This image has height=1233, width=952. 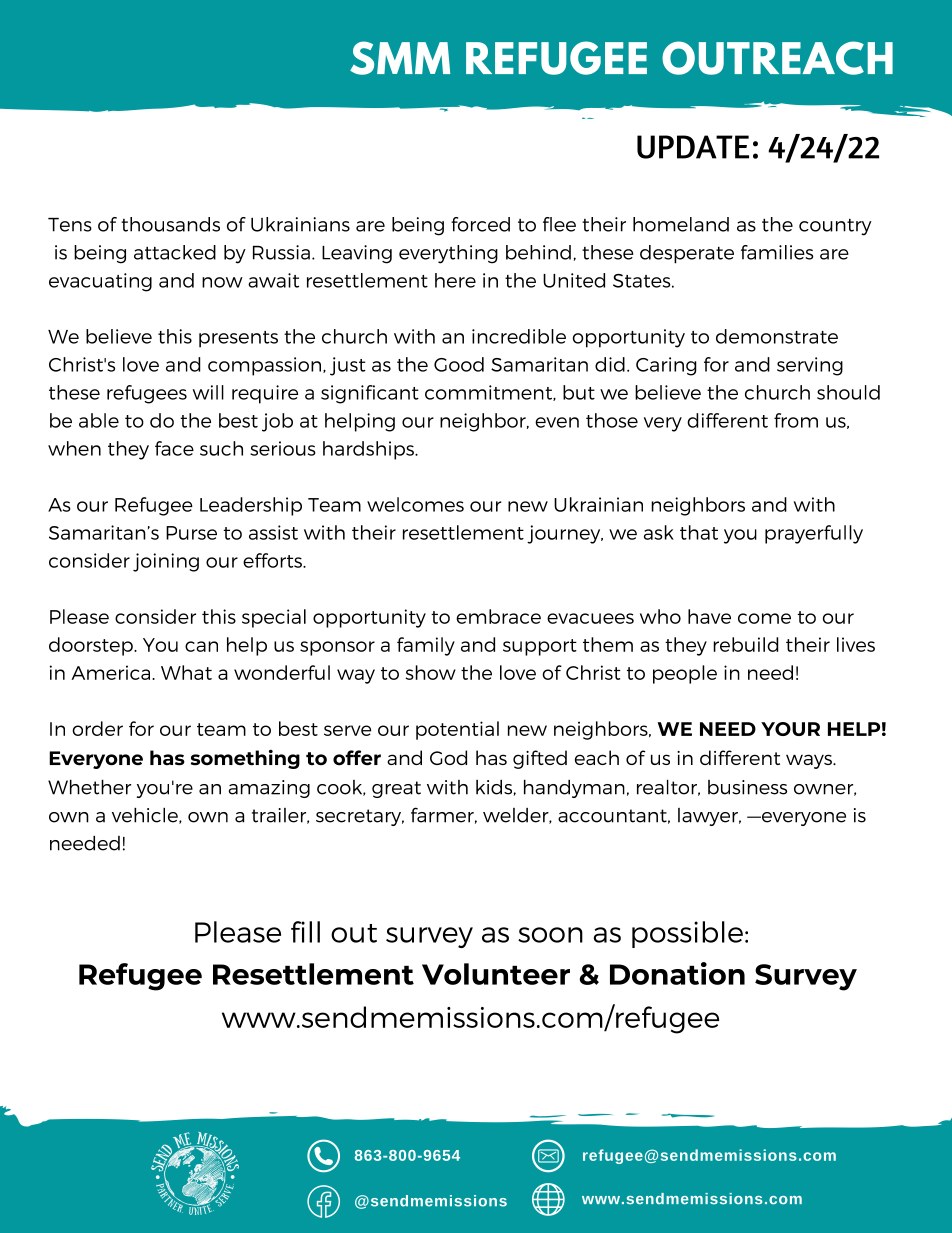 What do you see at coordinates (175, 252) in the image?
I see `attacked` at bounding box center [175, 252].
